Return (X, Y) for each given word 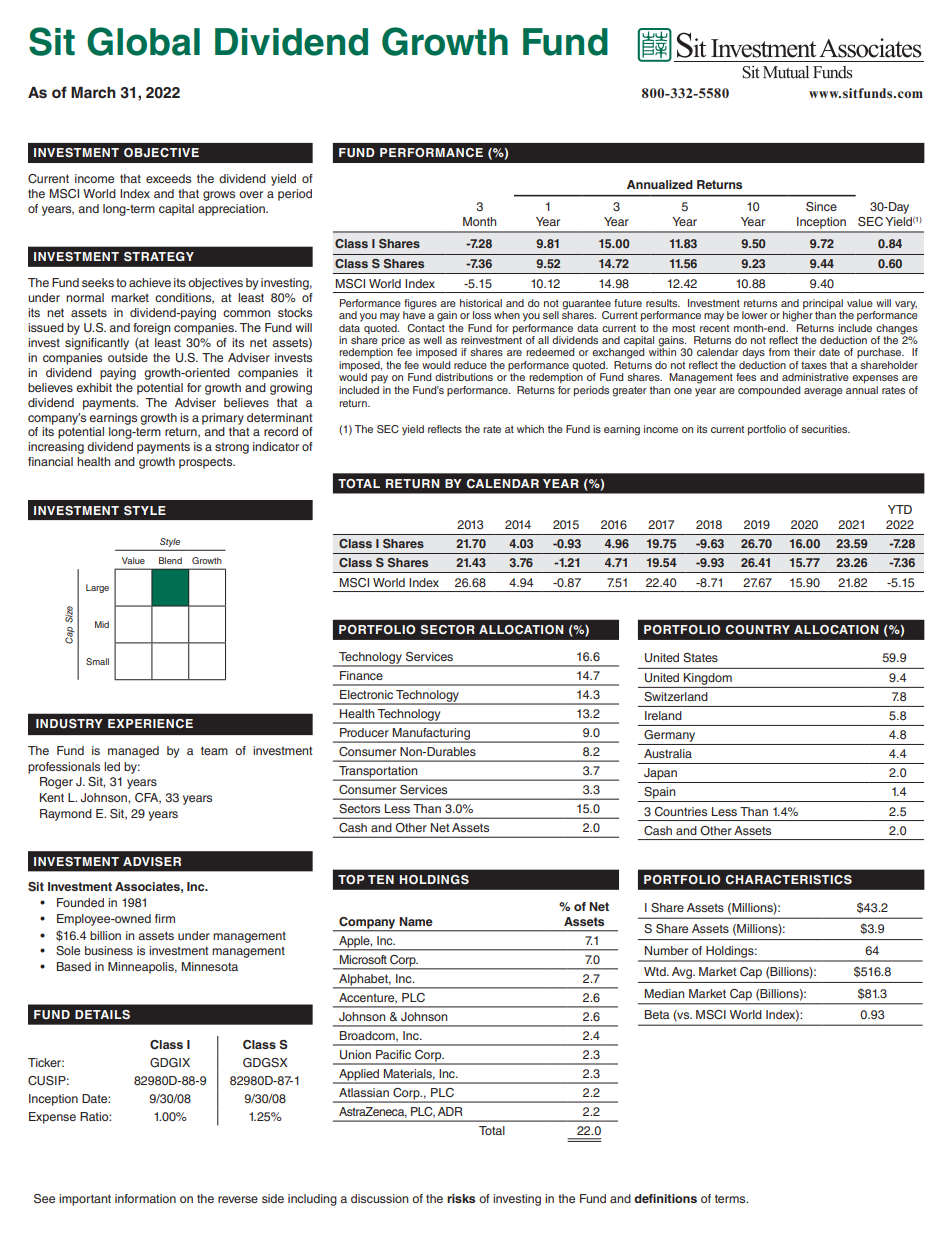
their (805, 352)
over (251, 194)
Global (143, 41)
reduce (470, 365)
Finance (361, 675)
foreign (151, 329)
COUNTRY (758, 630)
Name (416, 921)
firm (165, 918)
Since (821, 207)
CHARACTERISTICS (789, 880)
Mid (102, 624)
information (145, 1198)
